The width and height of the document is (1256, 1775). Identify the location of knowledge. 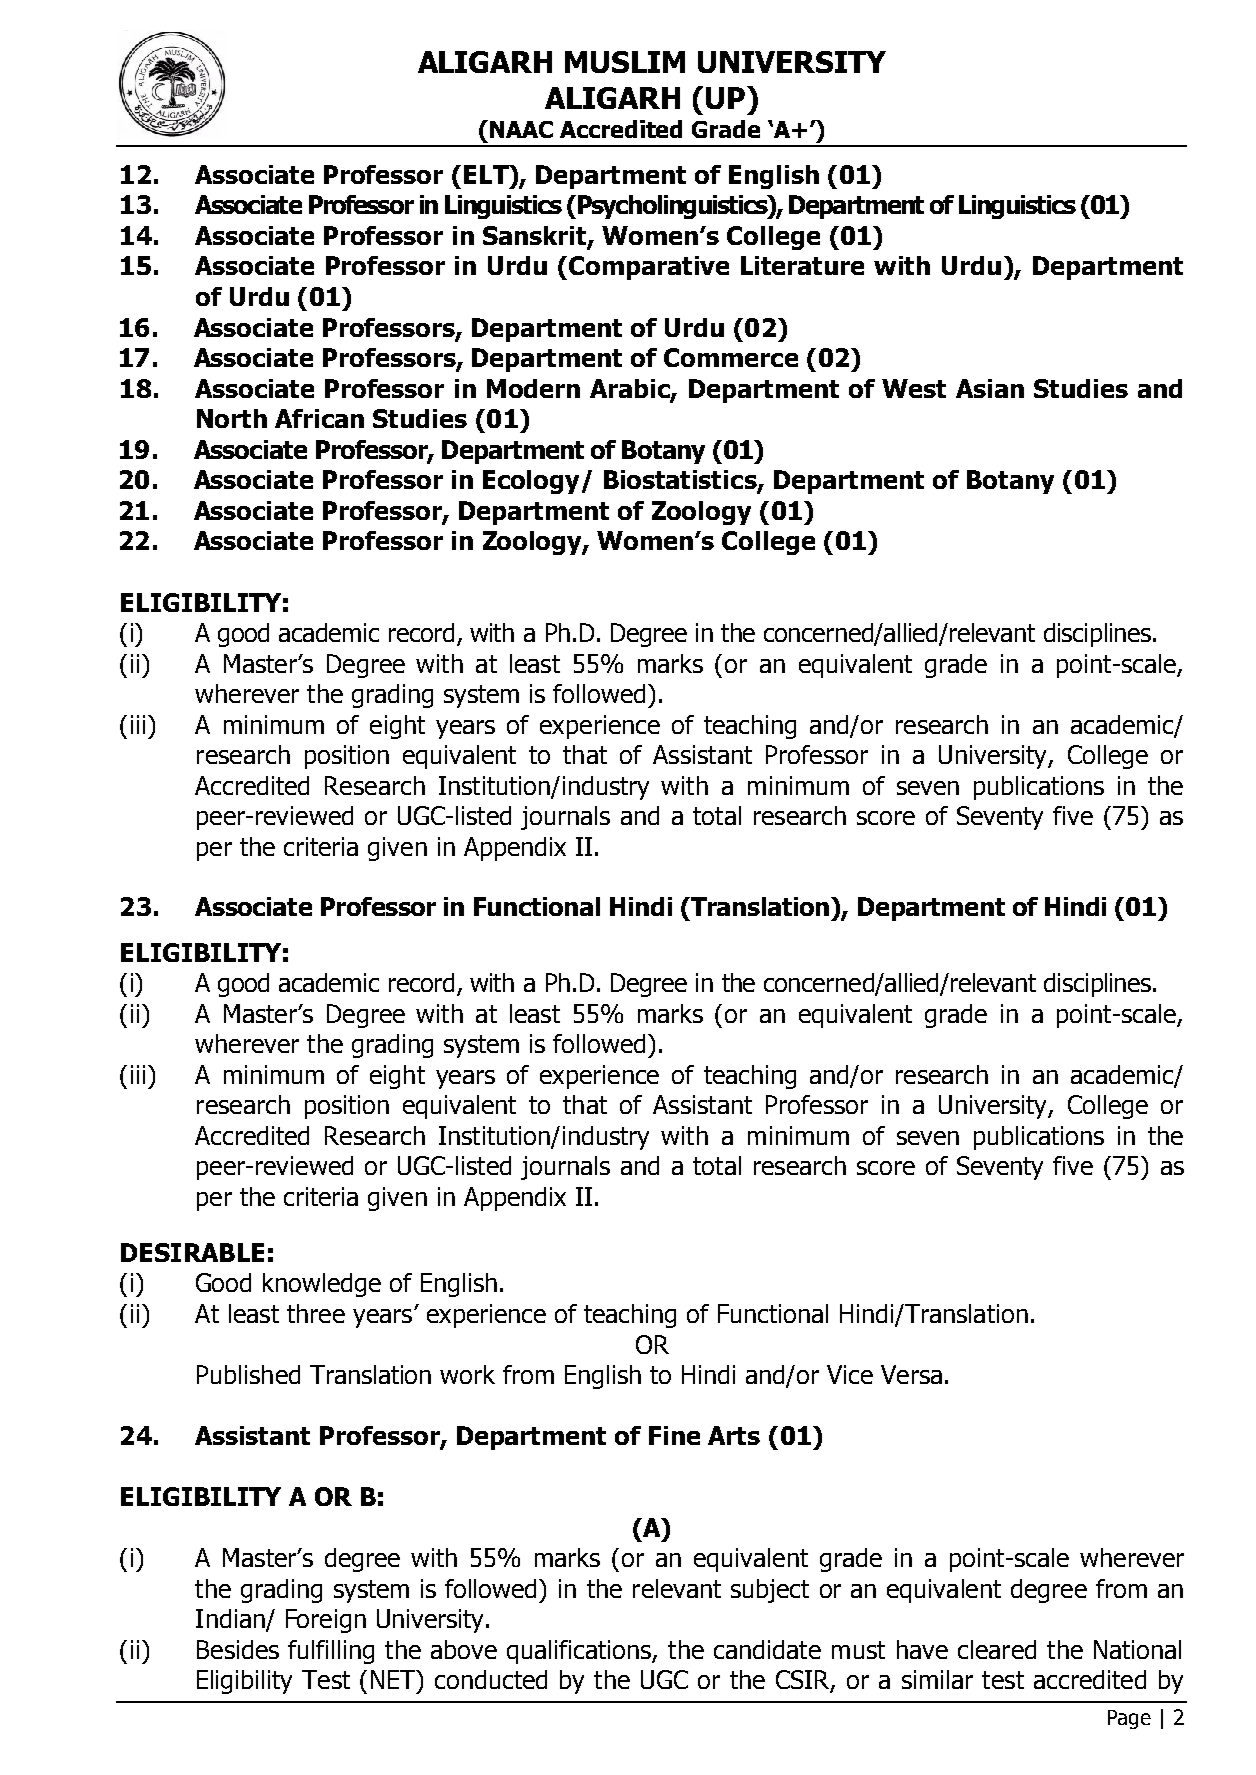
(322, 1285).
